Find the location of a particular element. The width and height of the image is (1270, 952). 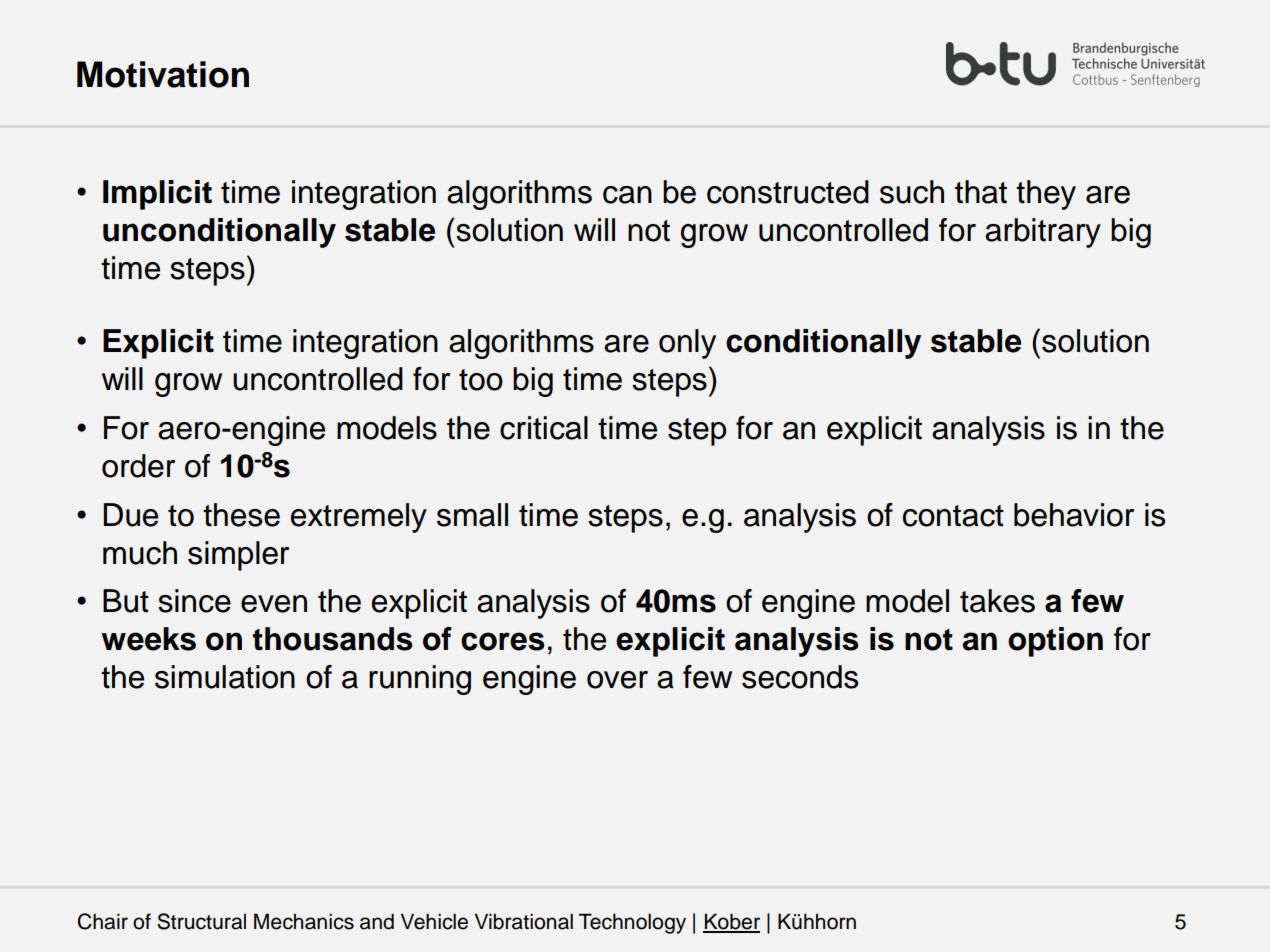

contact is located at coordinates (953, 516).
